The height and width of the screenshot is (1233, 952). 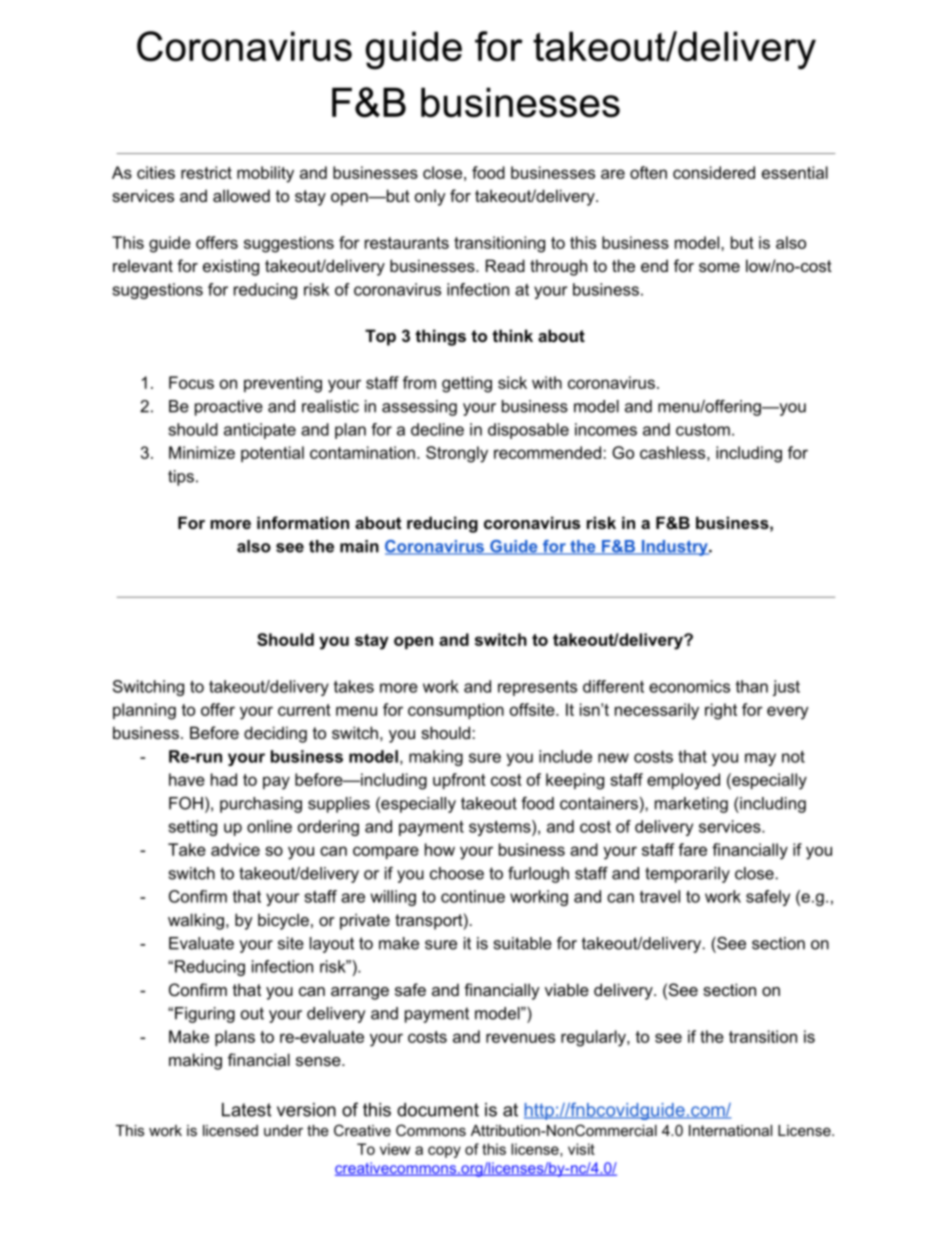 What do you see at coordinates (689, 686) in the screenshot?
I see `economics` at bounding box center [689, 686].
